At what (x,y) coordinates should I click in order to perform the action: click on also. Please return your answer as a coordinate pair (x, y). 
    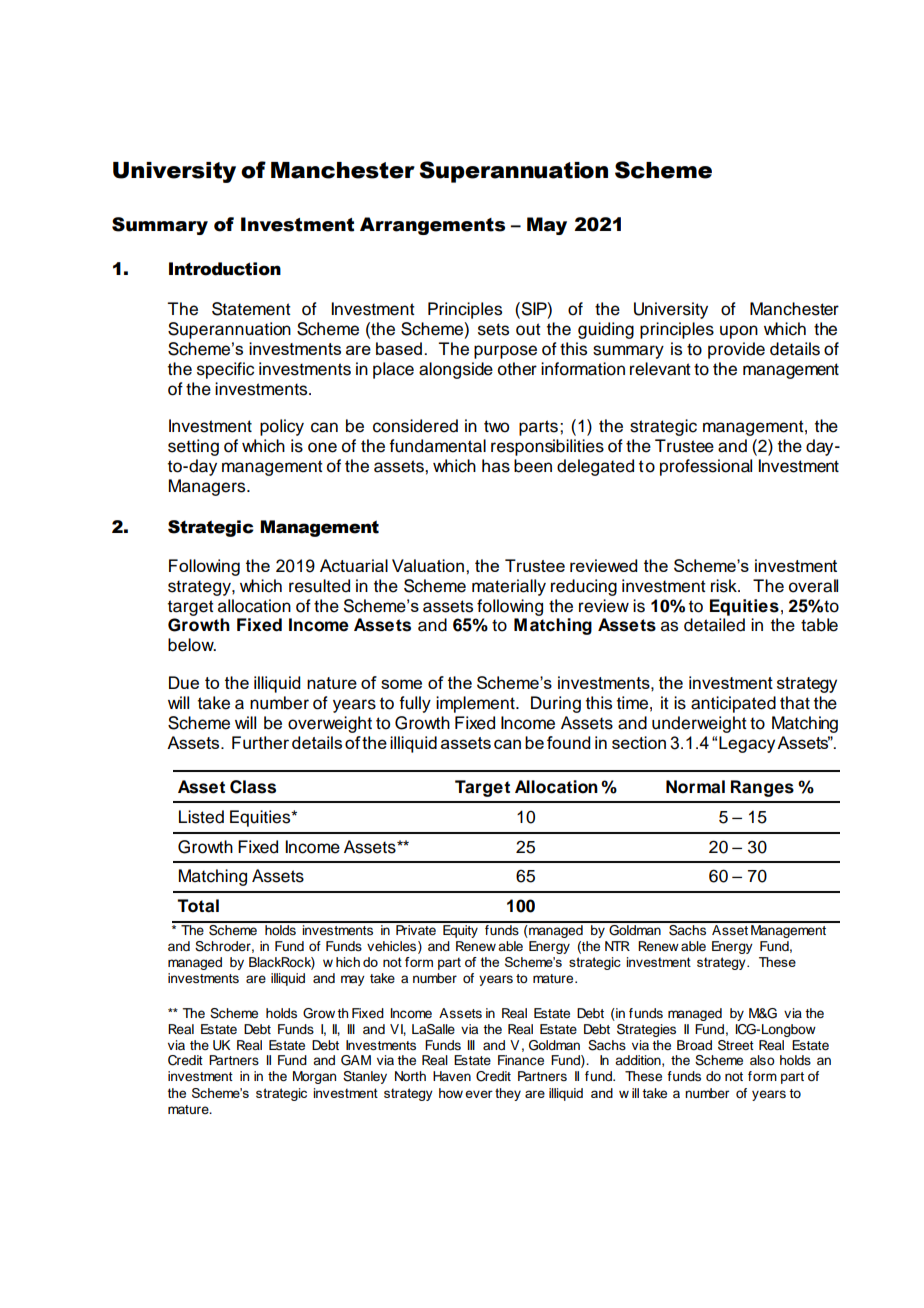
    Looking at the image, I should click on (762, 1060).
